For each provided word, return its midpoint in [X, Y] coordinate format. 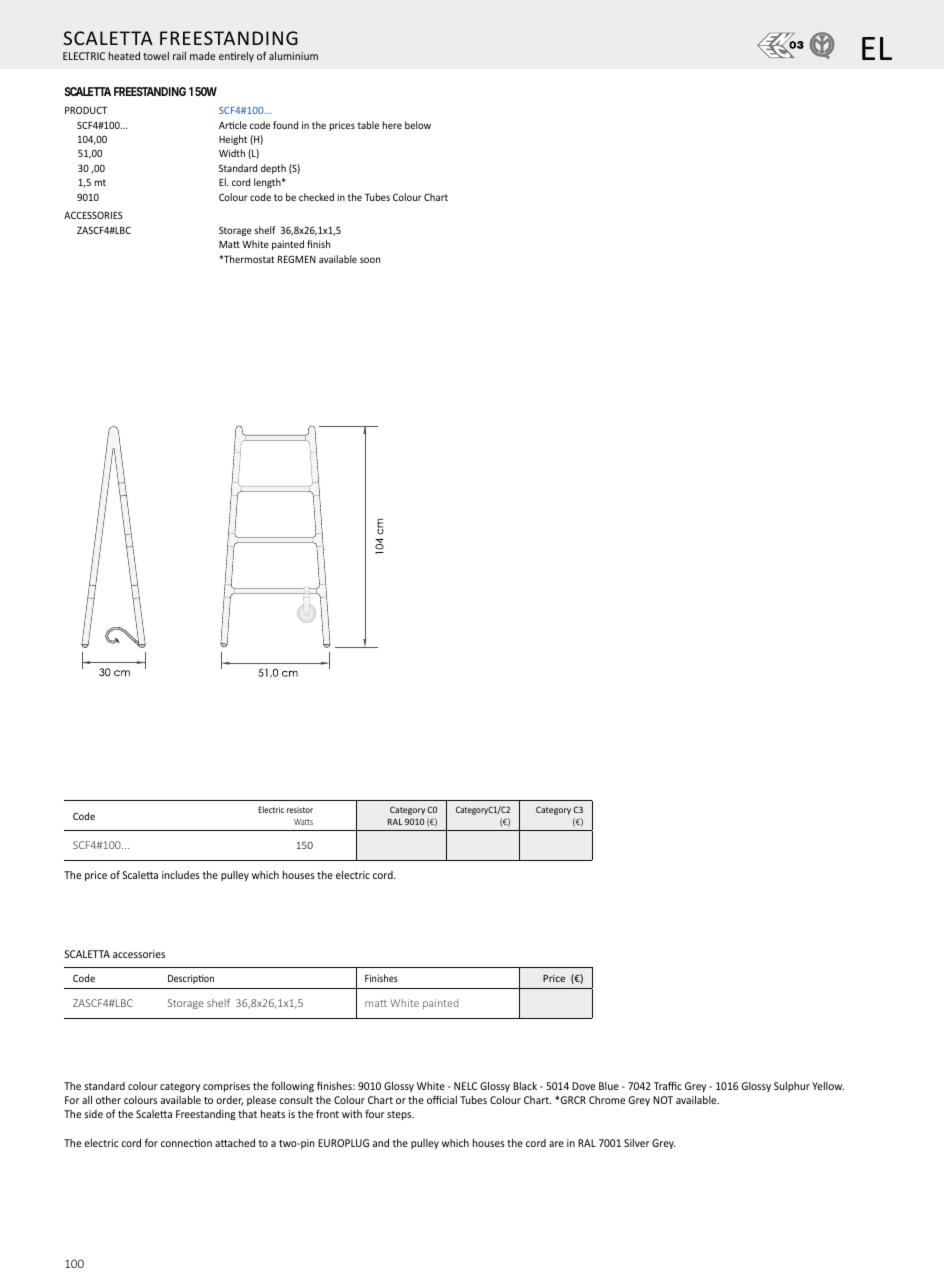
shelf [265, 230]
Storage [235, 231]
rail [179, 56]
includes [181, 875]
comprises [226, 1087]
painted [288, 245]
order [229, 1101]
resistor [300, 810]
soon [370, 260]
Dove [583, 1086]
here [392, 125]
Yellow [828, 1086]
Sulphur [792, 1087]
